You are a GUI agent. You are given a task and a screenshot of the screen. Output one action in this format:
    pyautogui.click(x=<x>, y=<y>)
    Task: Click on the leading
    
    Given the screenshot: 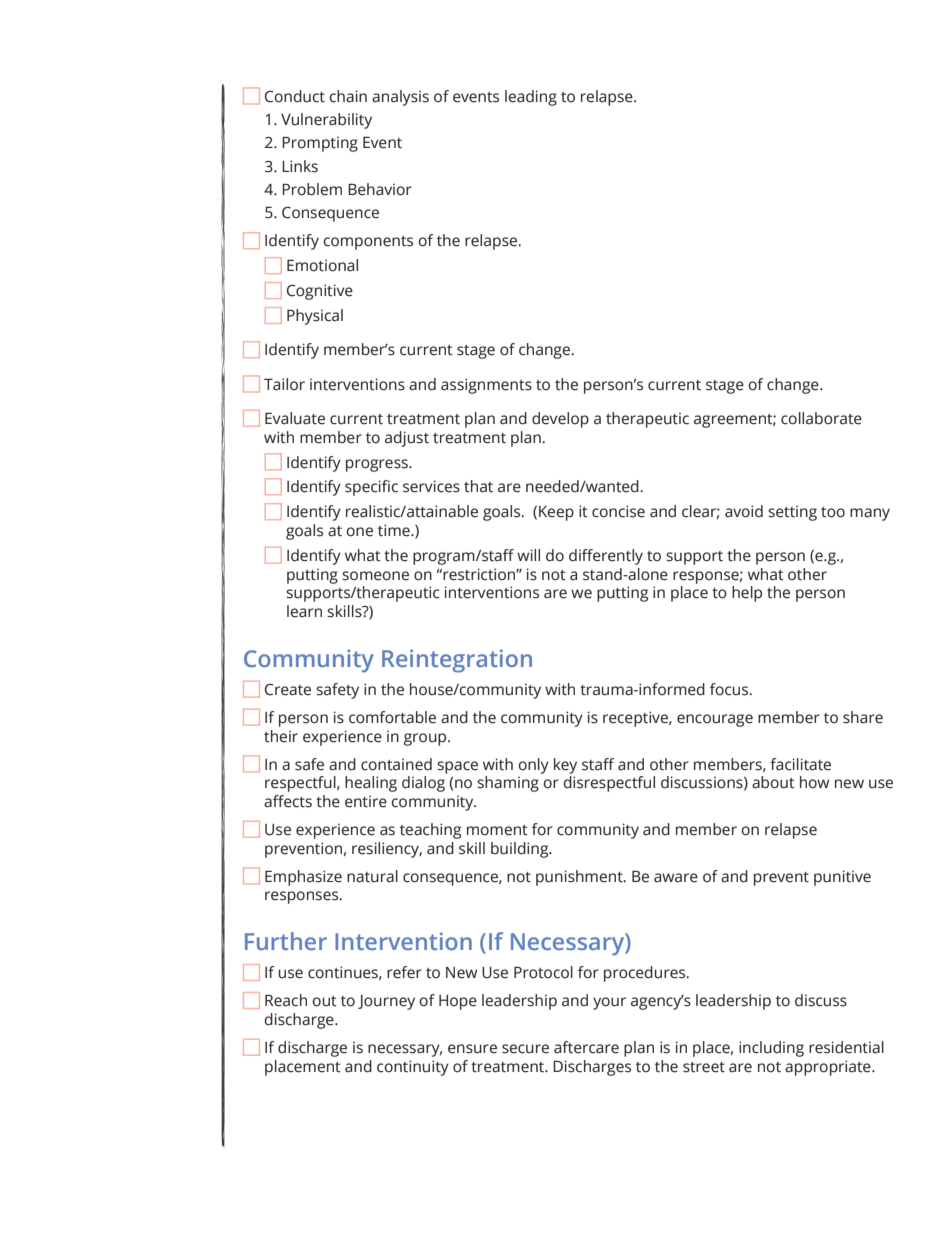 What is the action you would take?
    pyautogui.click(x=531, y=98)
